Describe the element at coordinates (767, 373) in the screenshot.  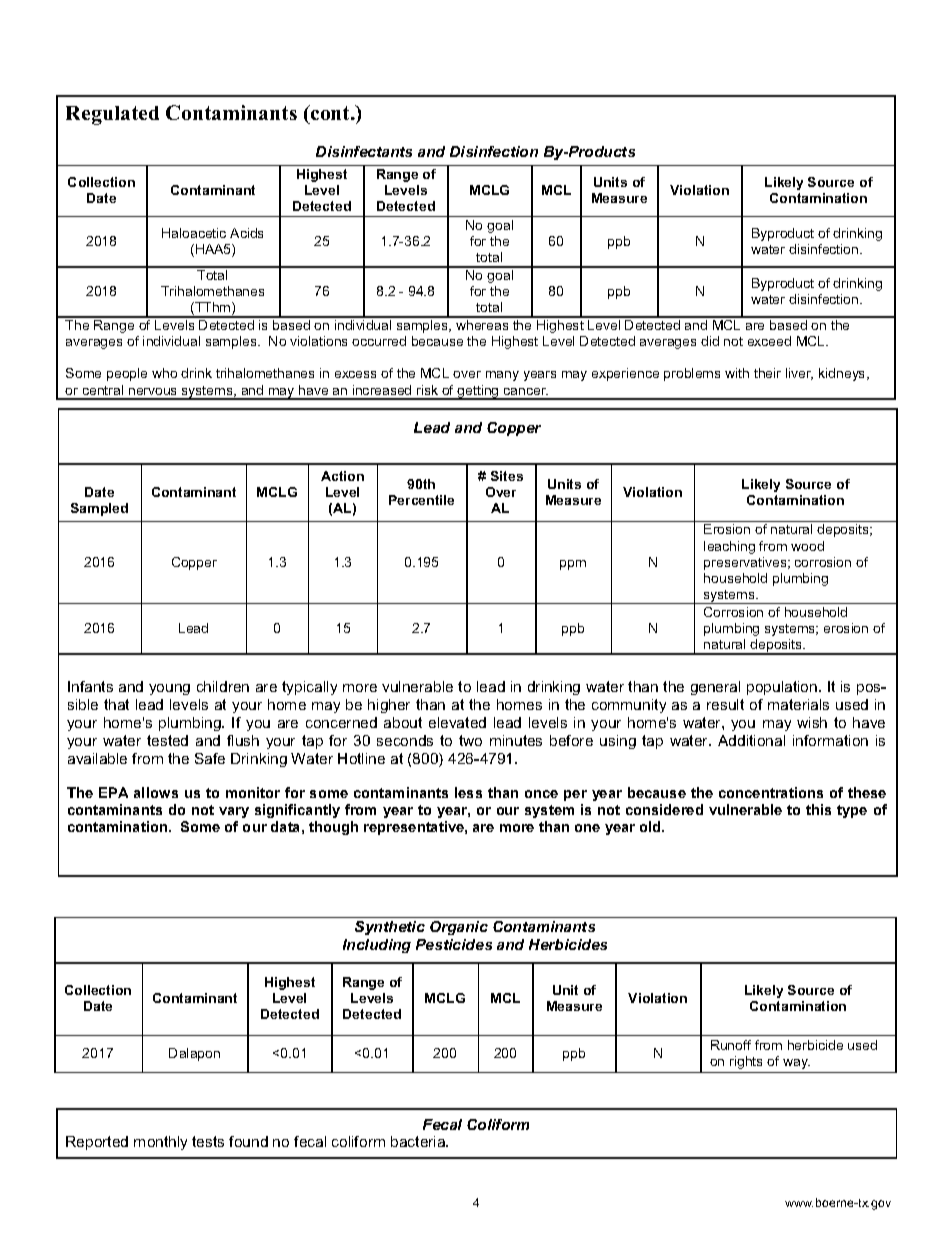
I see `their` at that location.
